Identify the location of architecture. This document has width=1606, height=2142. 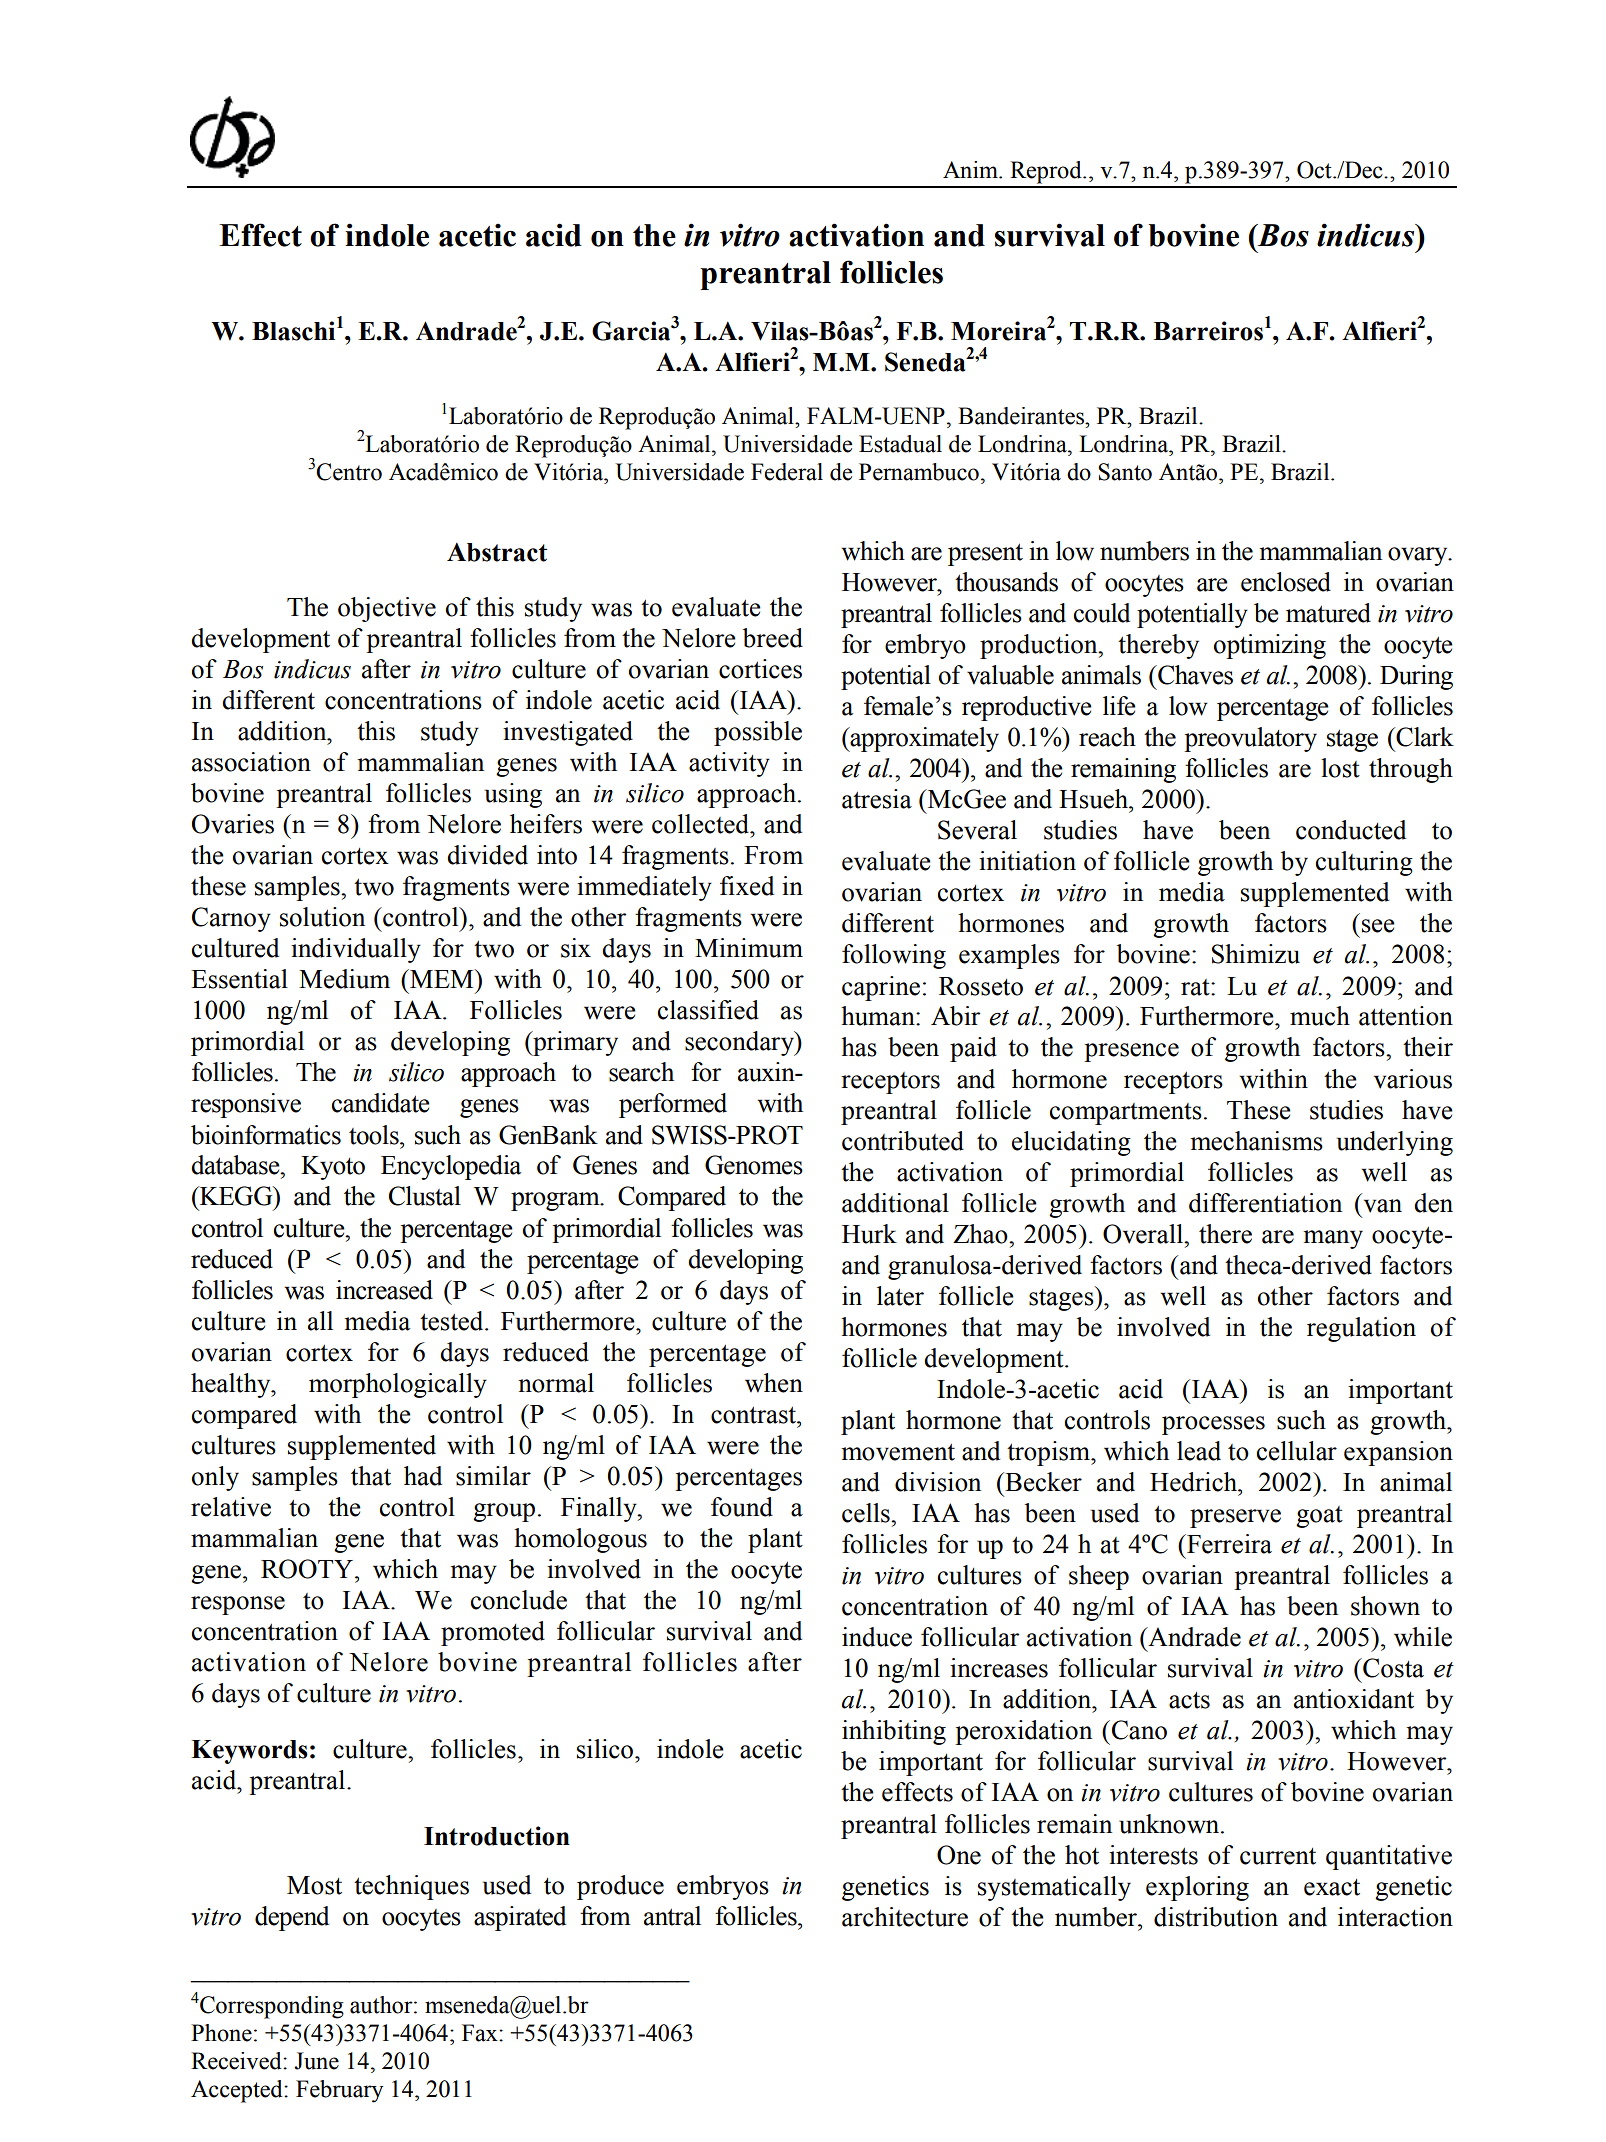
(905, 1917).
